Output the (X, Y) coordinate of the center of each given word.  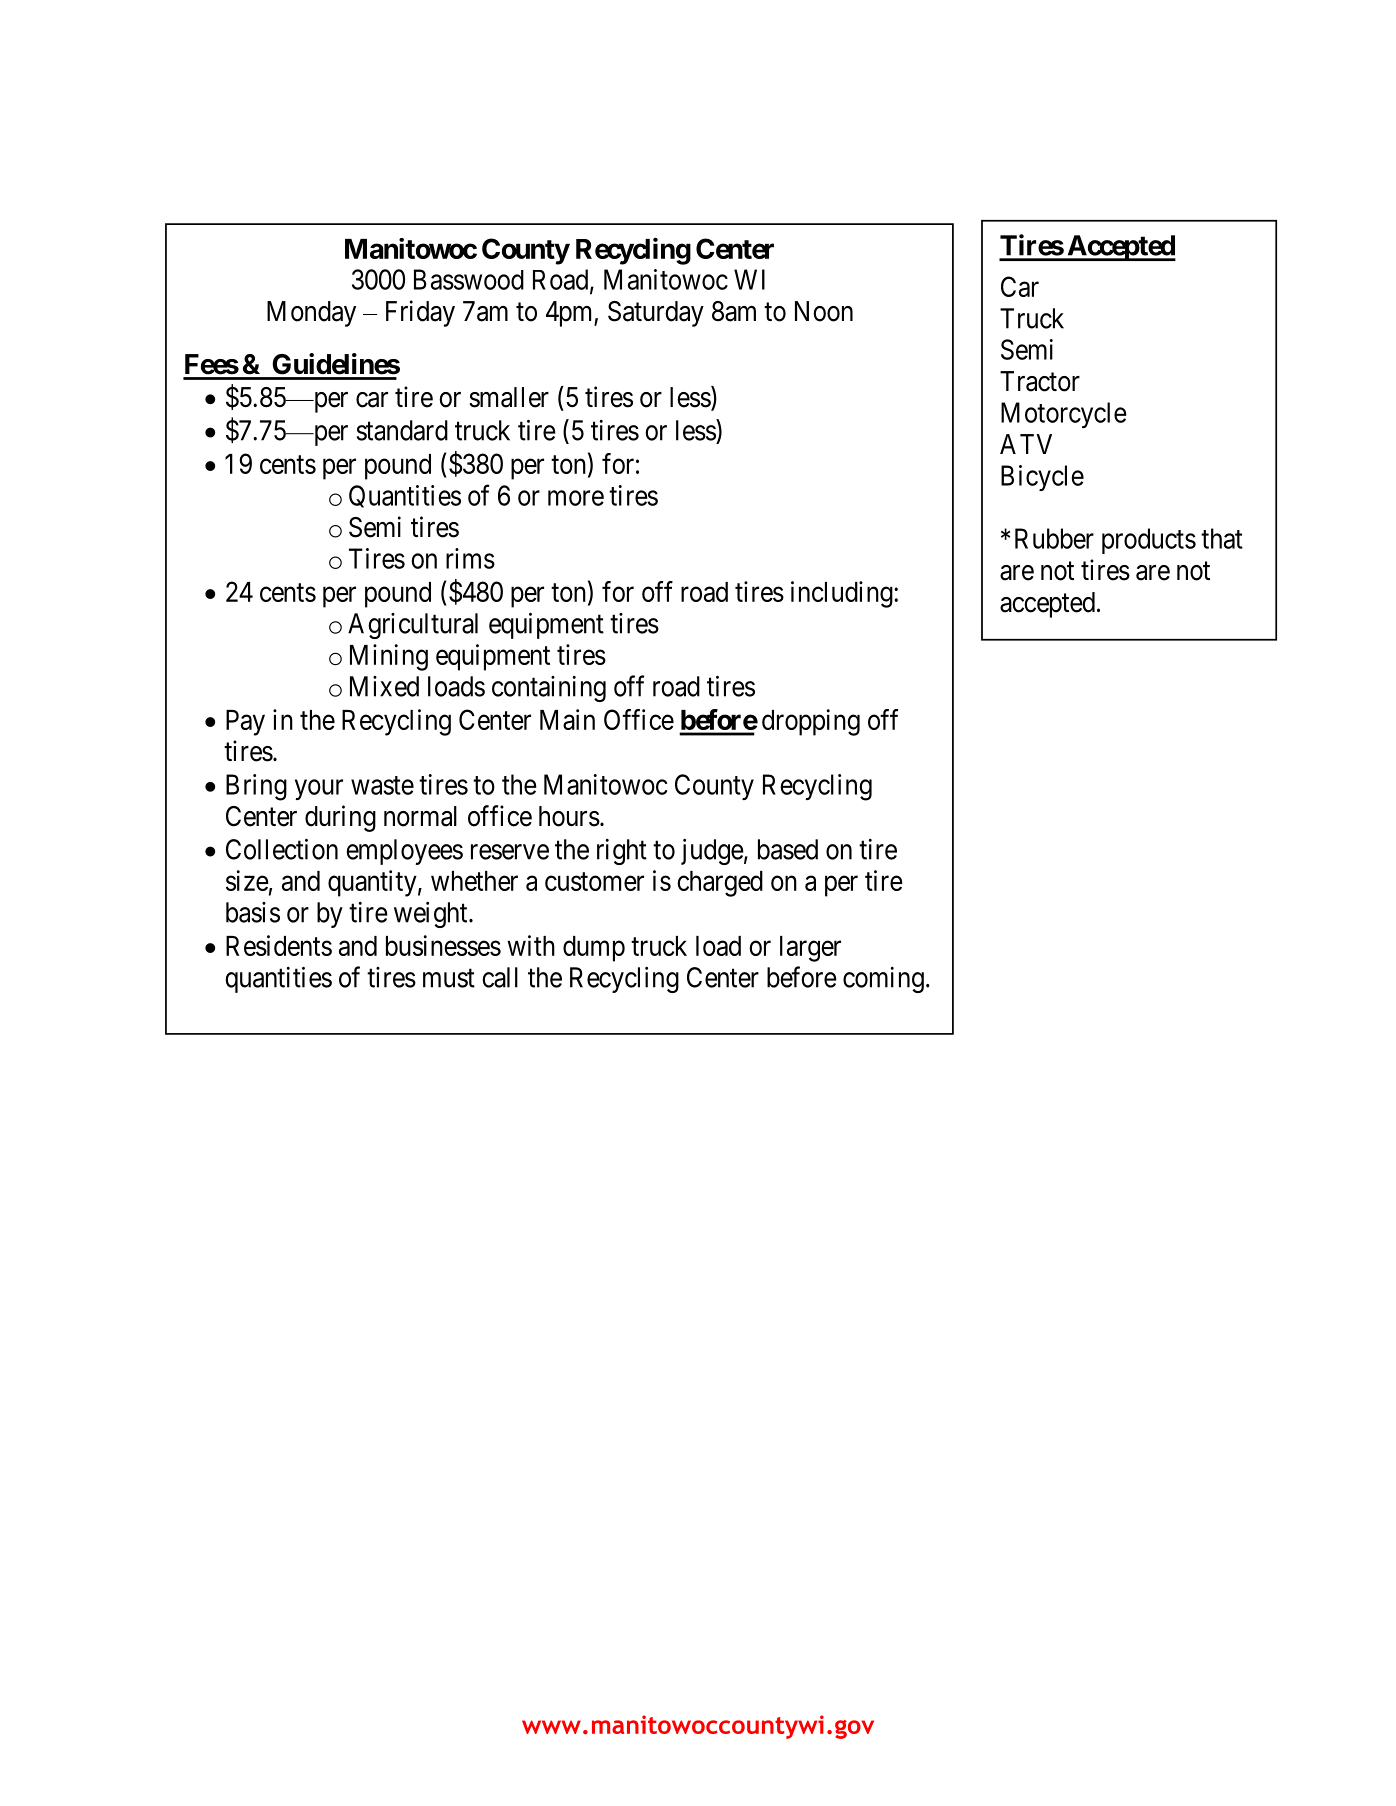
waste (382, 785)
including (843, 594)
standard (402, 430)
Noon (824, 311)
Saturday (656, 314)
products (1149, 541)
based (788, 849)
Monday (311, 314)
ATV (1026, 444)
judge (712, 852)
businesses (443, 945)
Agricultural (413, 626)
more (576, 498)
